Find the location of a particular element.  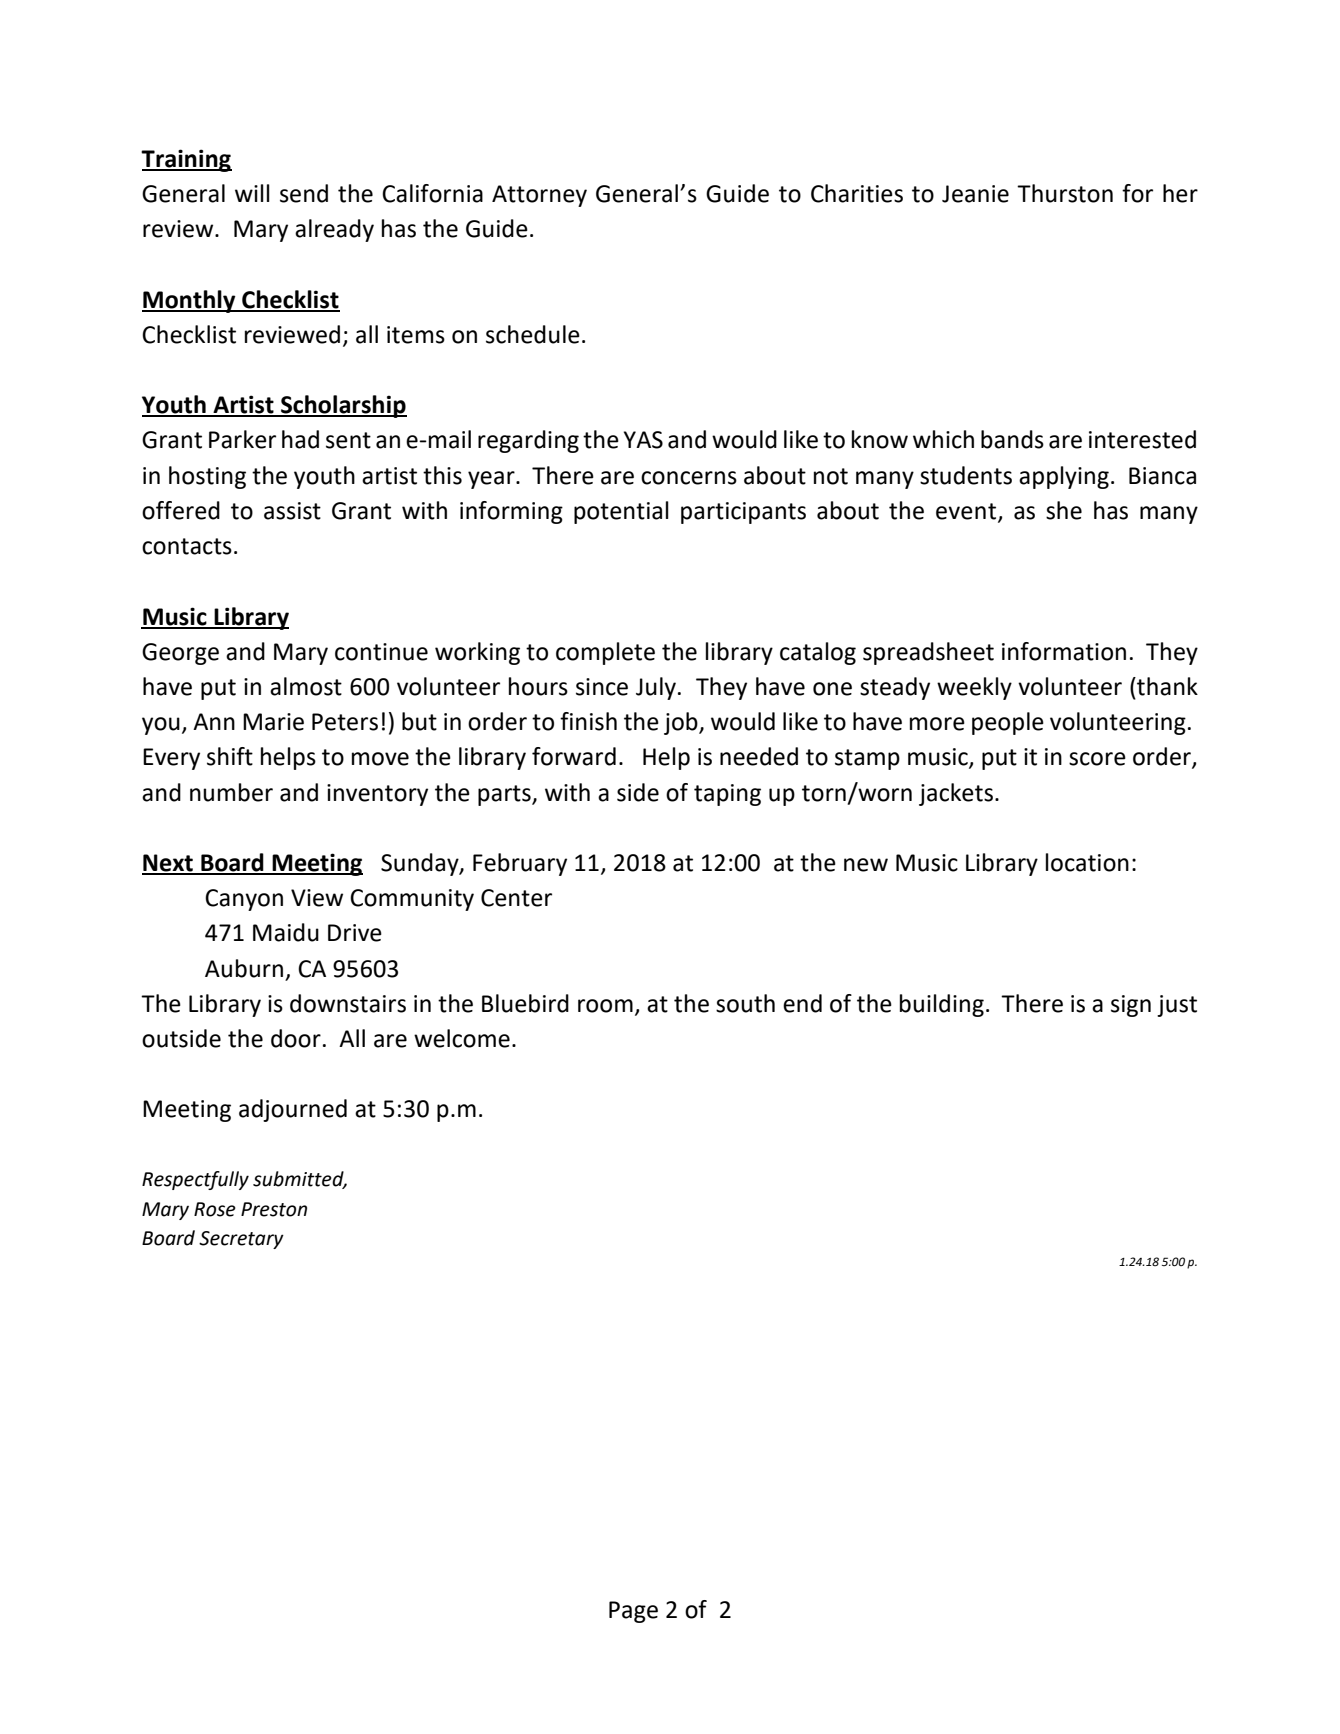

Secretary is located at coordinates (241, 1240).
